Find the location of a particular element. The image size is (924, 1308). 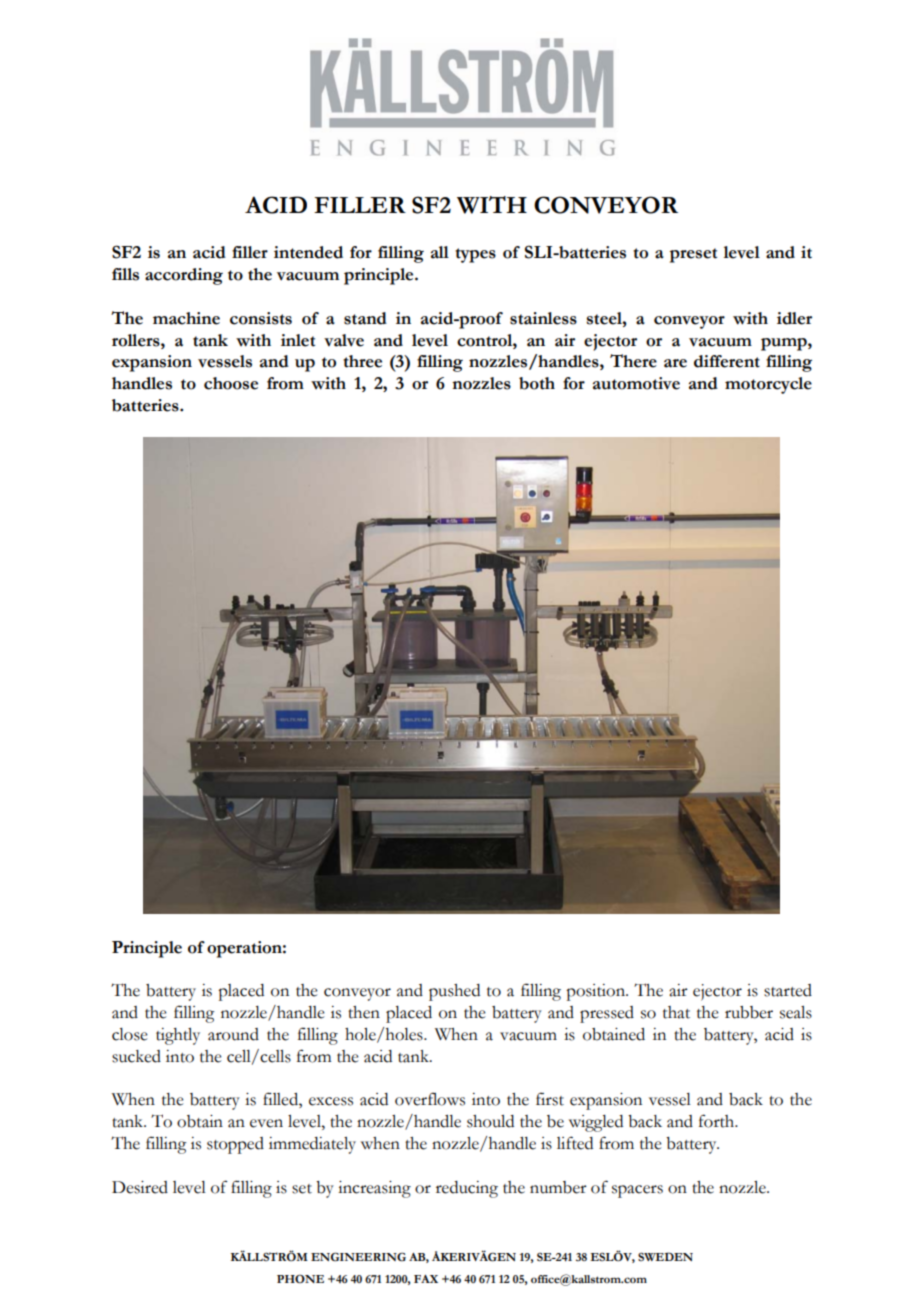

motorcycle is located at coordinates (768, 385).
